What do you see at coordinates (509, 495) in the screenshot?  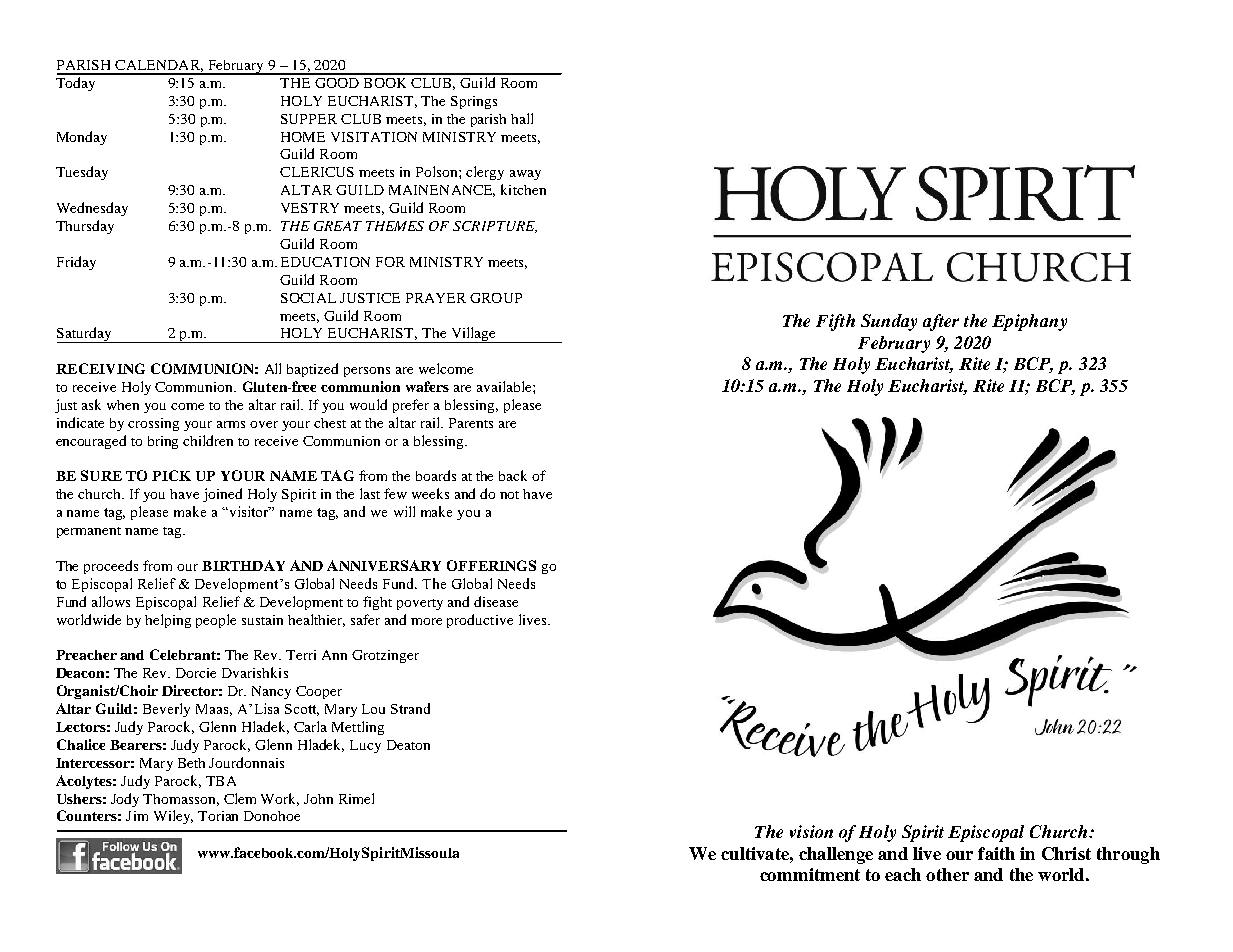 I see `not` at bounding box center [509, 495].
